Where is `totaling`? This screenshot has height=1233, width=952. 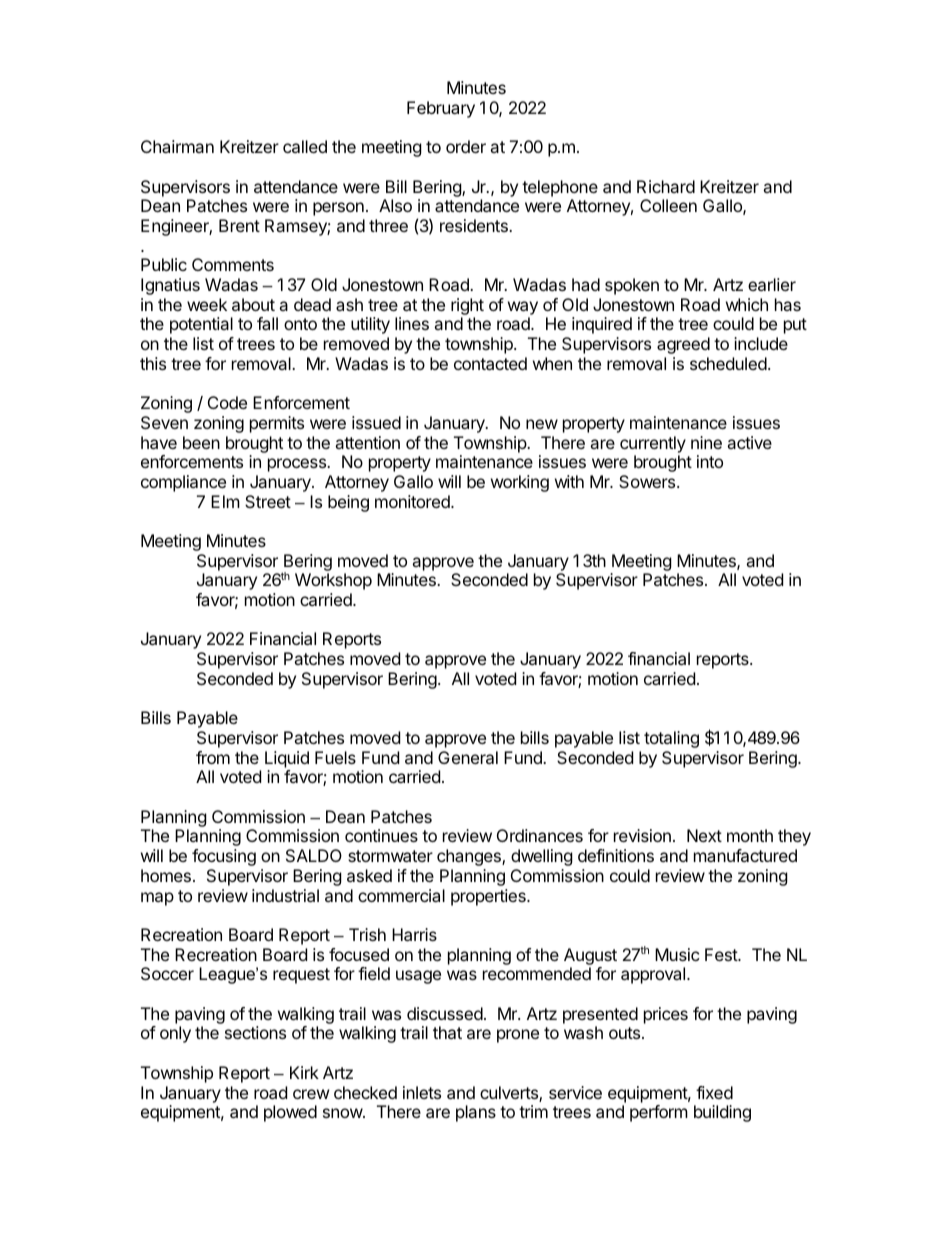 totaling is located at coordinates (671, 739).
